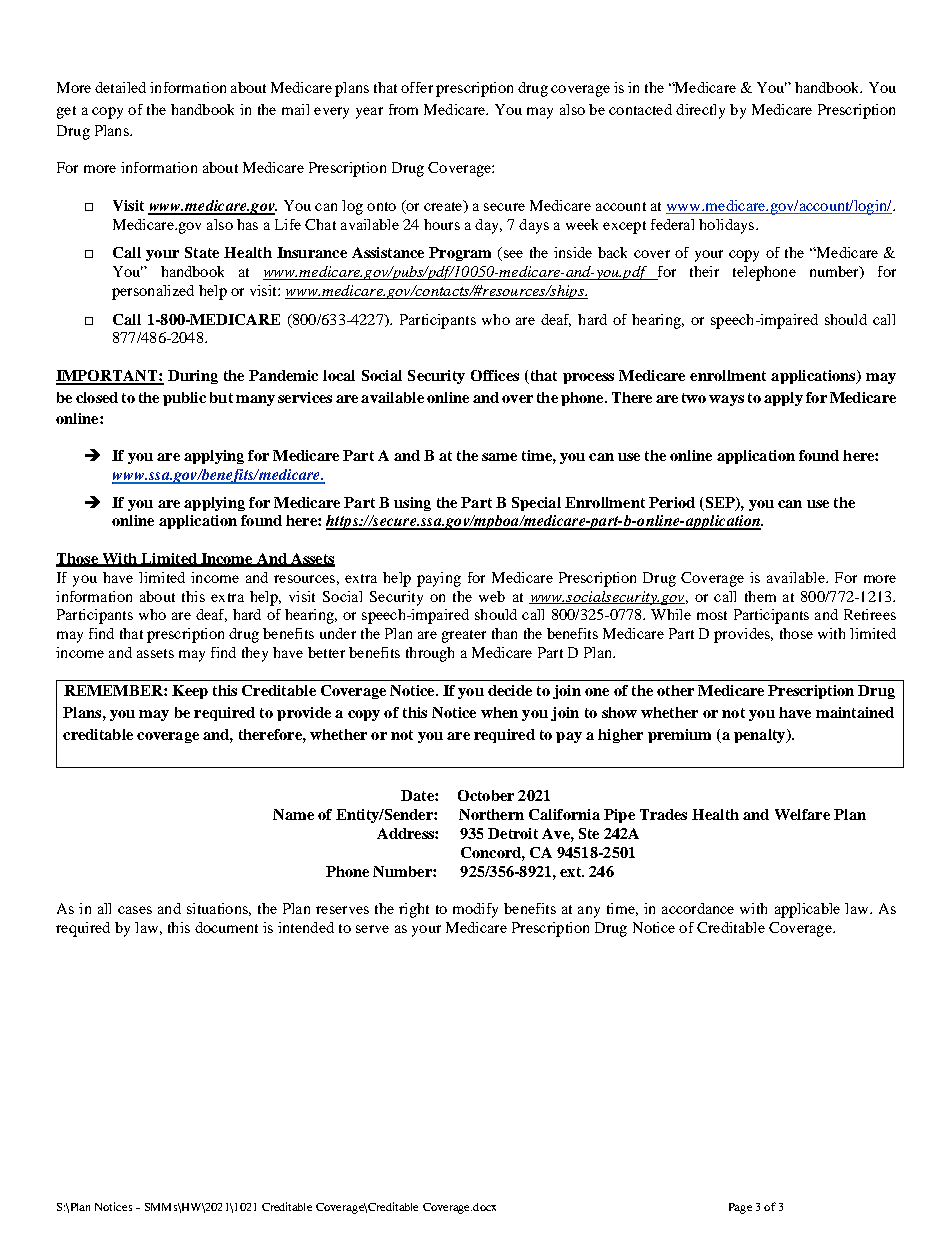 Image resolution: width=952 pixels, height=1233 pixels. What do you see at coordinates (184, 399) in the image?
I see `public` at bounding box center [184, 399].
